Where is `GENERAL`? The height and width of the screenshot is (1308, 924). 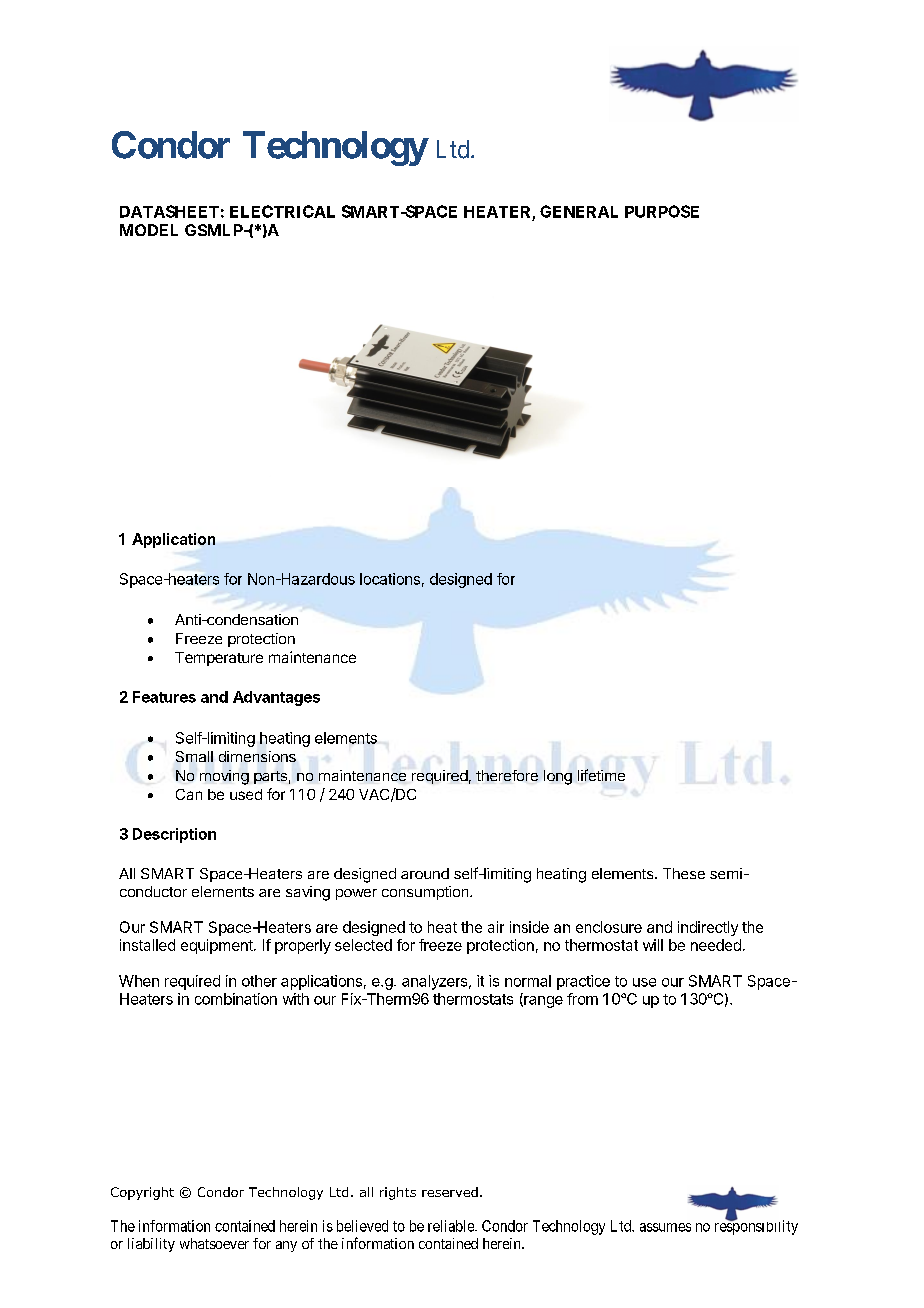 GENERAL is located at coordinates (579, 211).
